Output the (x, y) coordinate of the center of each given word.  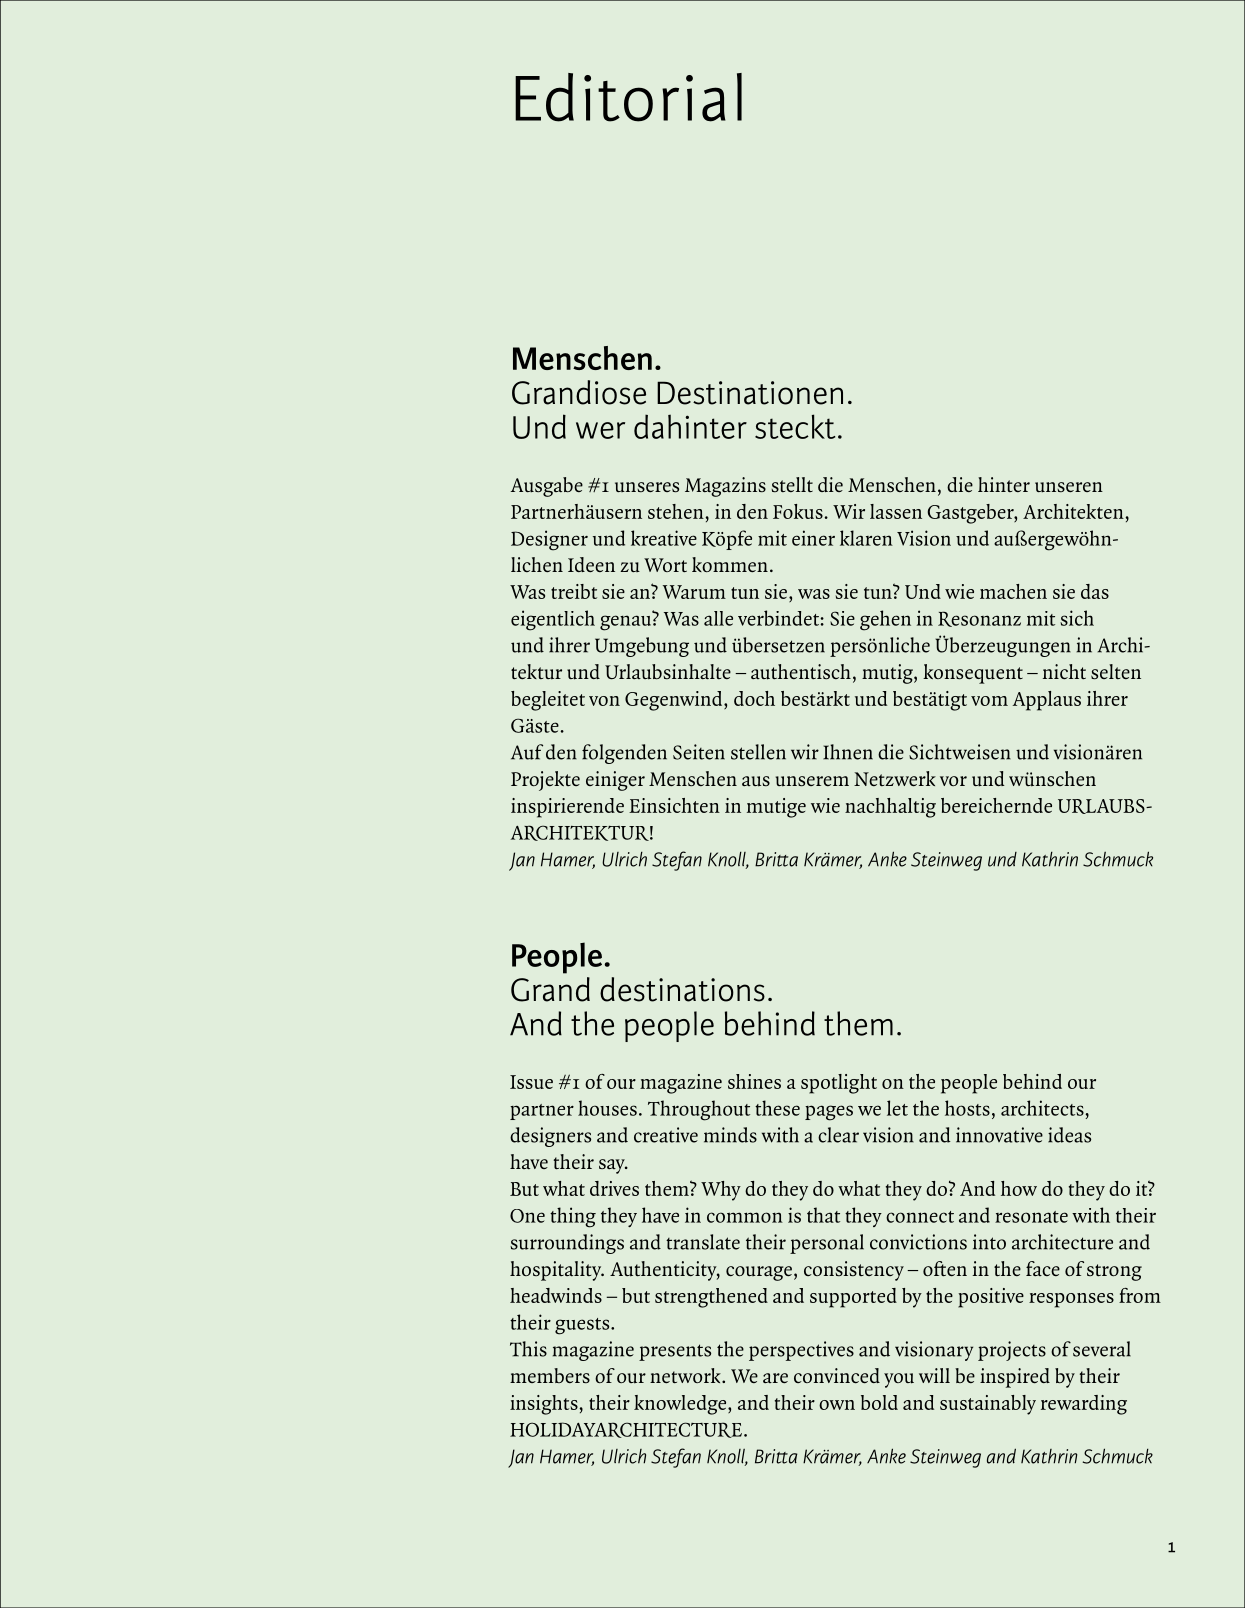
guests (583, 1326)
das (1095, 591)
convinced (837, 1375)
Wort (665, 565)
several (1102, 1349)
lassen (896, 511)
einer (813, 538)
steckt (795, 426)
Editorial (628, 97)
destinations (682, 989)
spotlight (839, 1084)
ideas (1069, 1135)
